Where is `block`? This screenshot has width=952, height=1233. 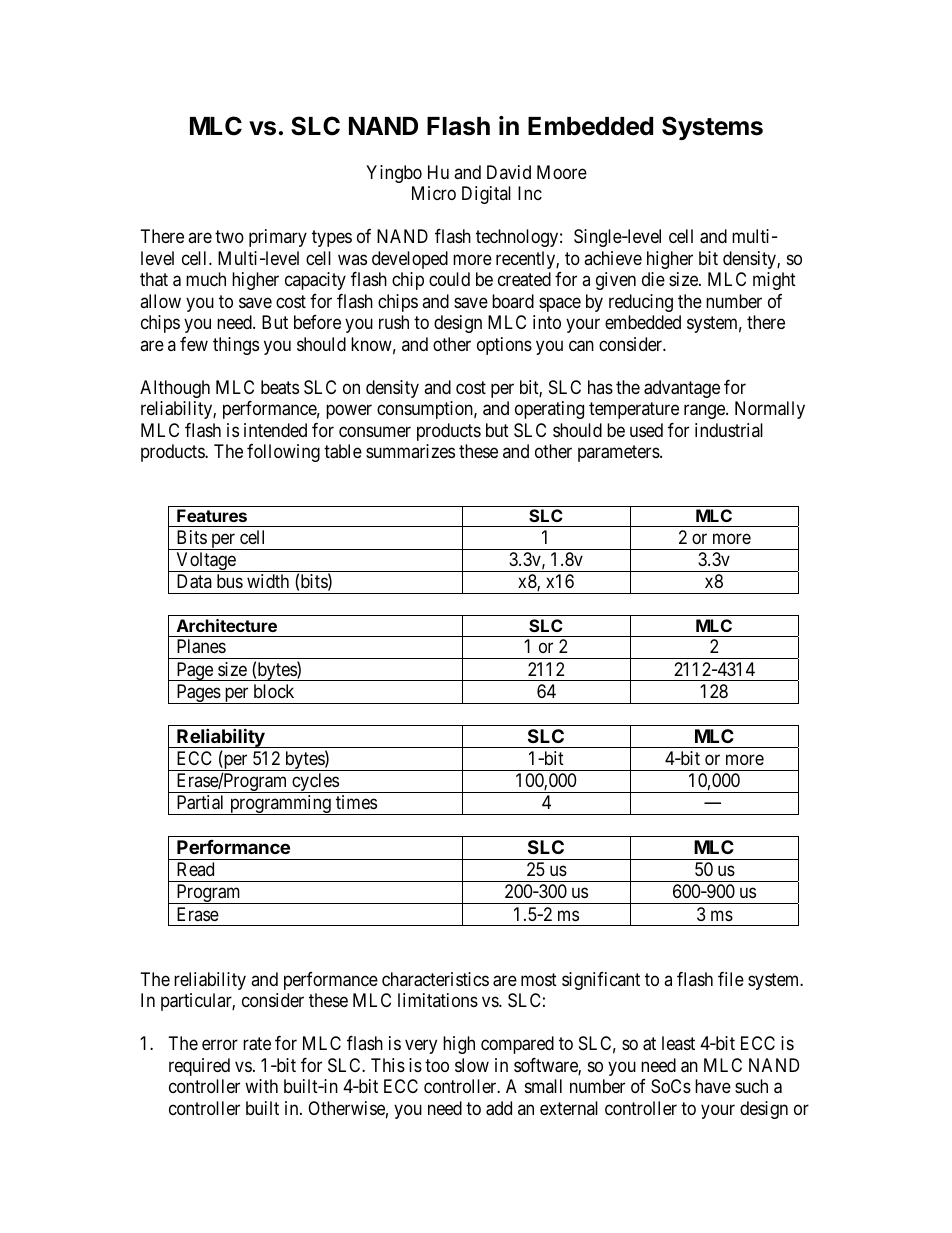
block is located at coordinates (274, 691).
